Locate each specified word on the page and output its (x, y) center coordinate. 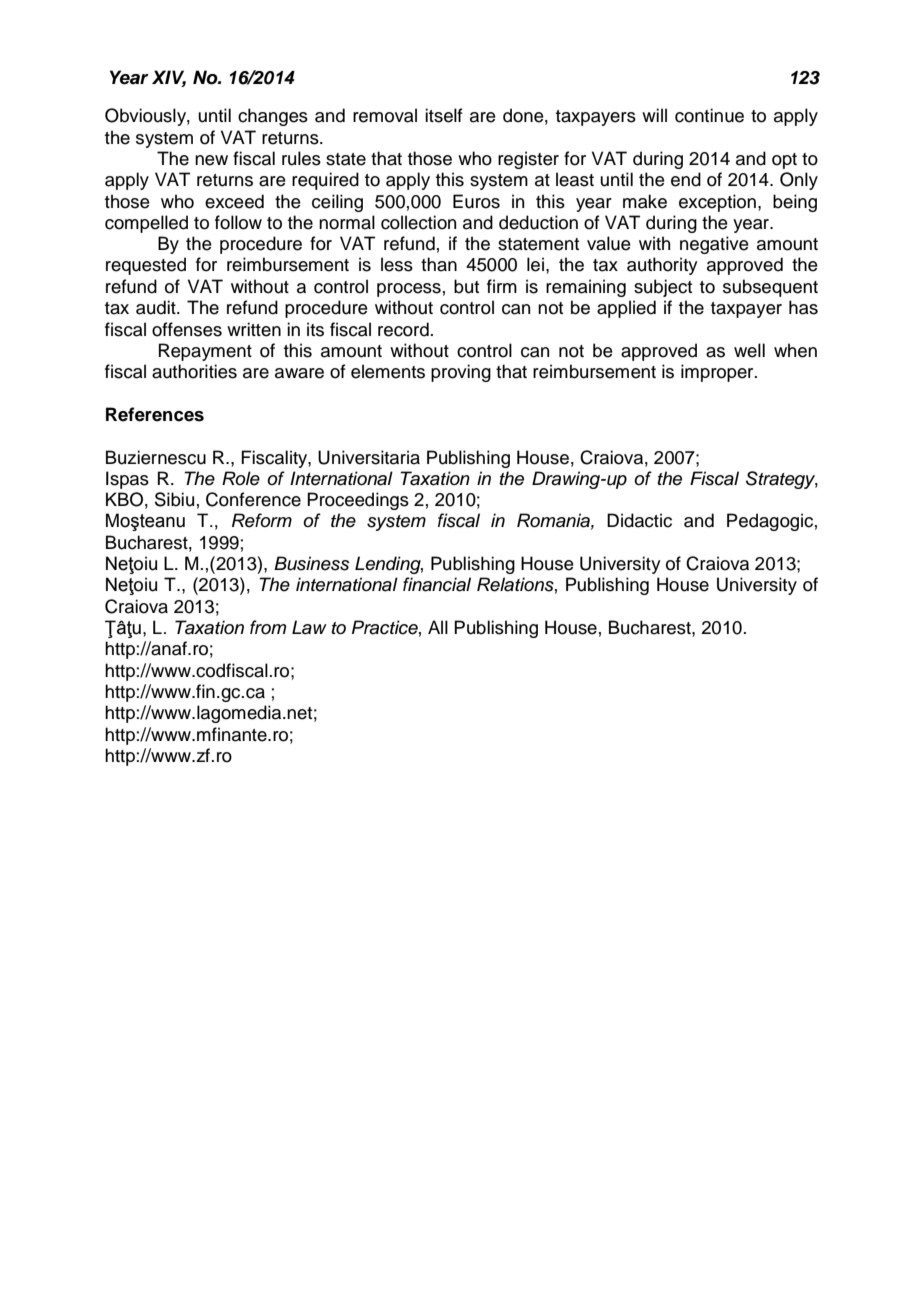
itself (443, 115)
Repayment (205, 352)
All (438, 627)
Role (241, 478)
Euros (476, 201)
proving (461, 373)
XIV (169, 78)
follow (238, 222)
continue (709, 115)
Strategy (782, 480)
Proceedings (358, 501)
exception (717, 203)
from (268, 627)
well (749, 350)
